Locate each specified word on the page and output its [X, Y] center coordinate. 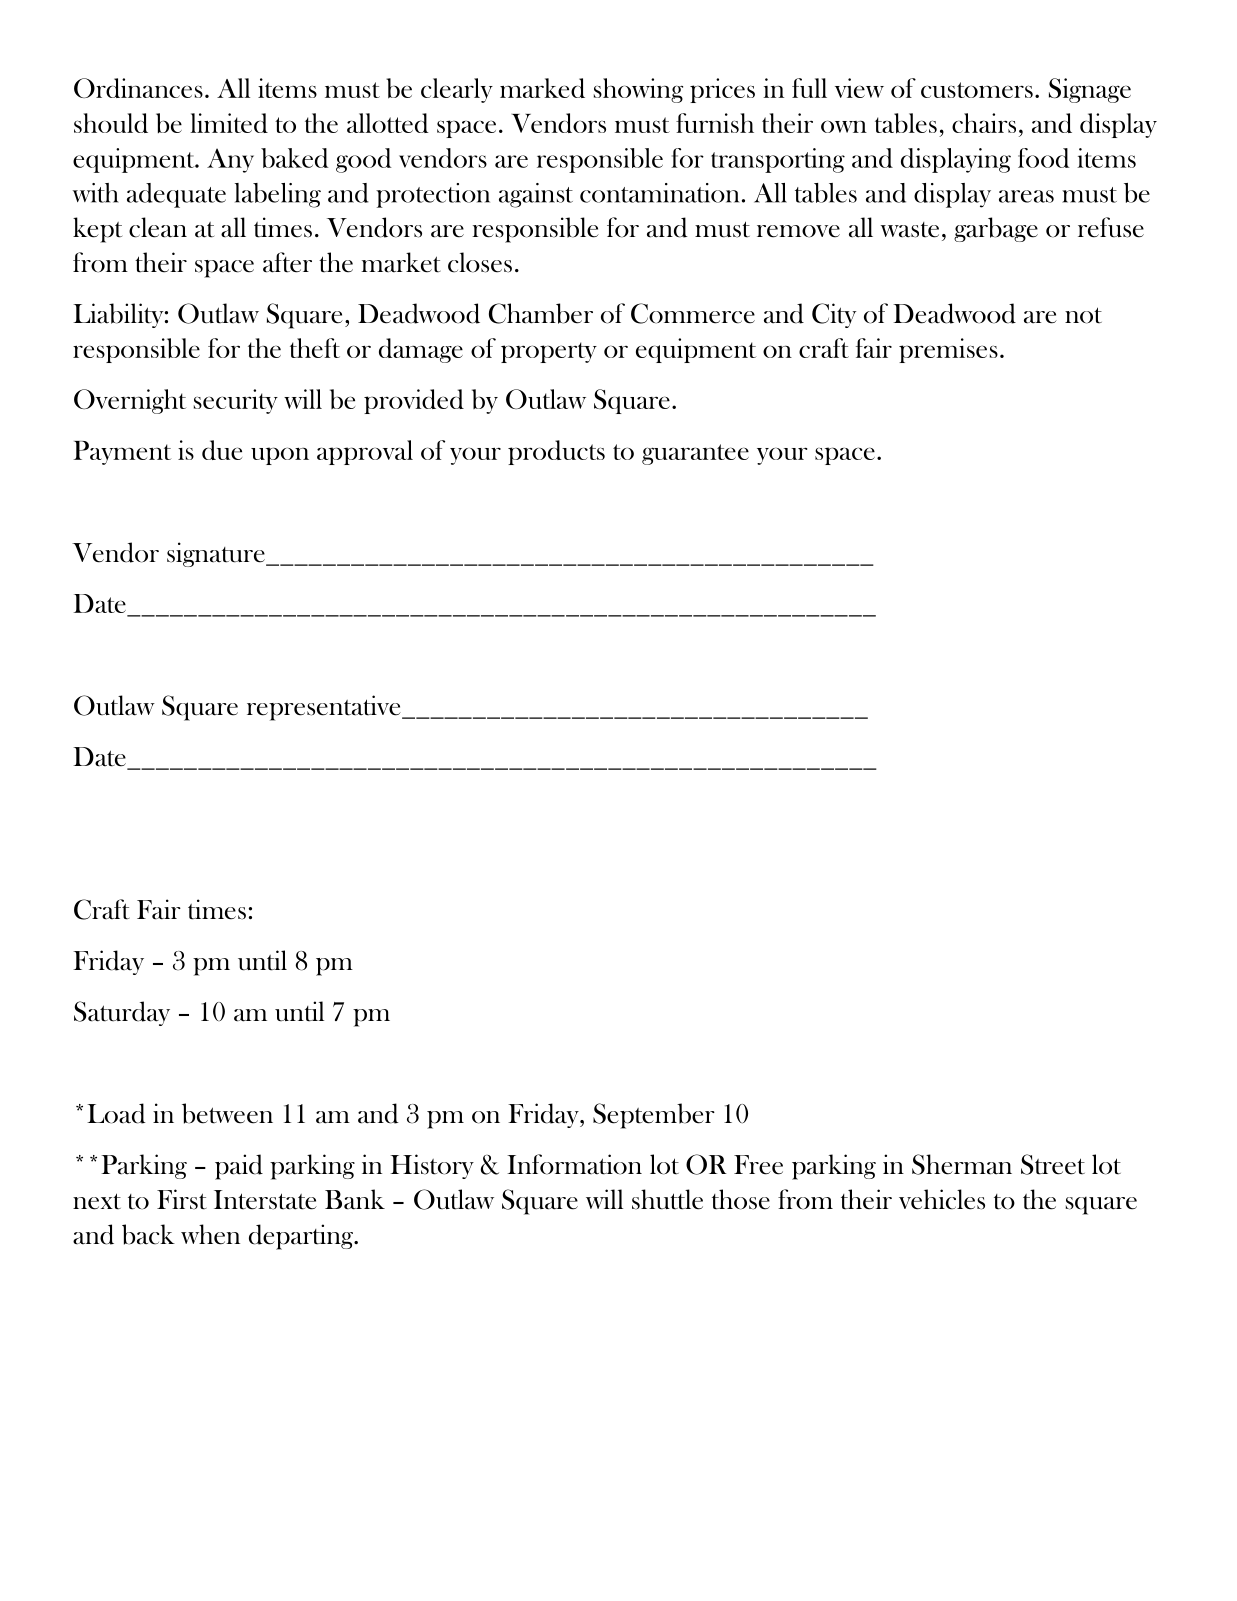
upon [280, 456]
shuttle [667, 1199]
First [182, 1199]
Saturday [122, 1013]
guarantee [695, 454]
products [556, 452]
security [236, 401]
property [549, 352]
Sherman [962, 1164]
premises [948, 350]
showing [638, 90]
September [654, 1116]
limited [229, 123]
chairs [984, 123]
